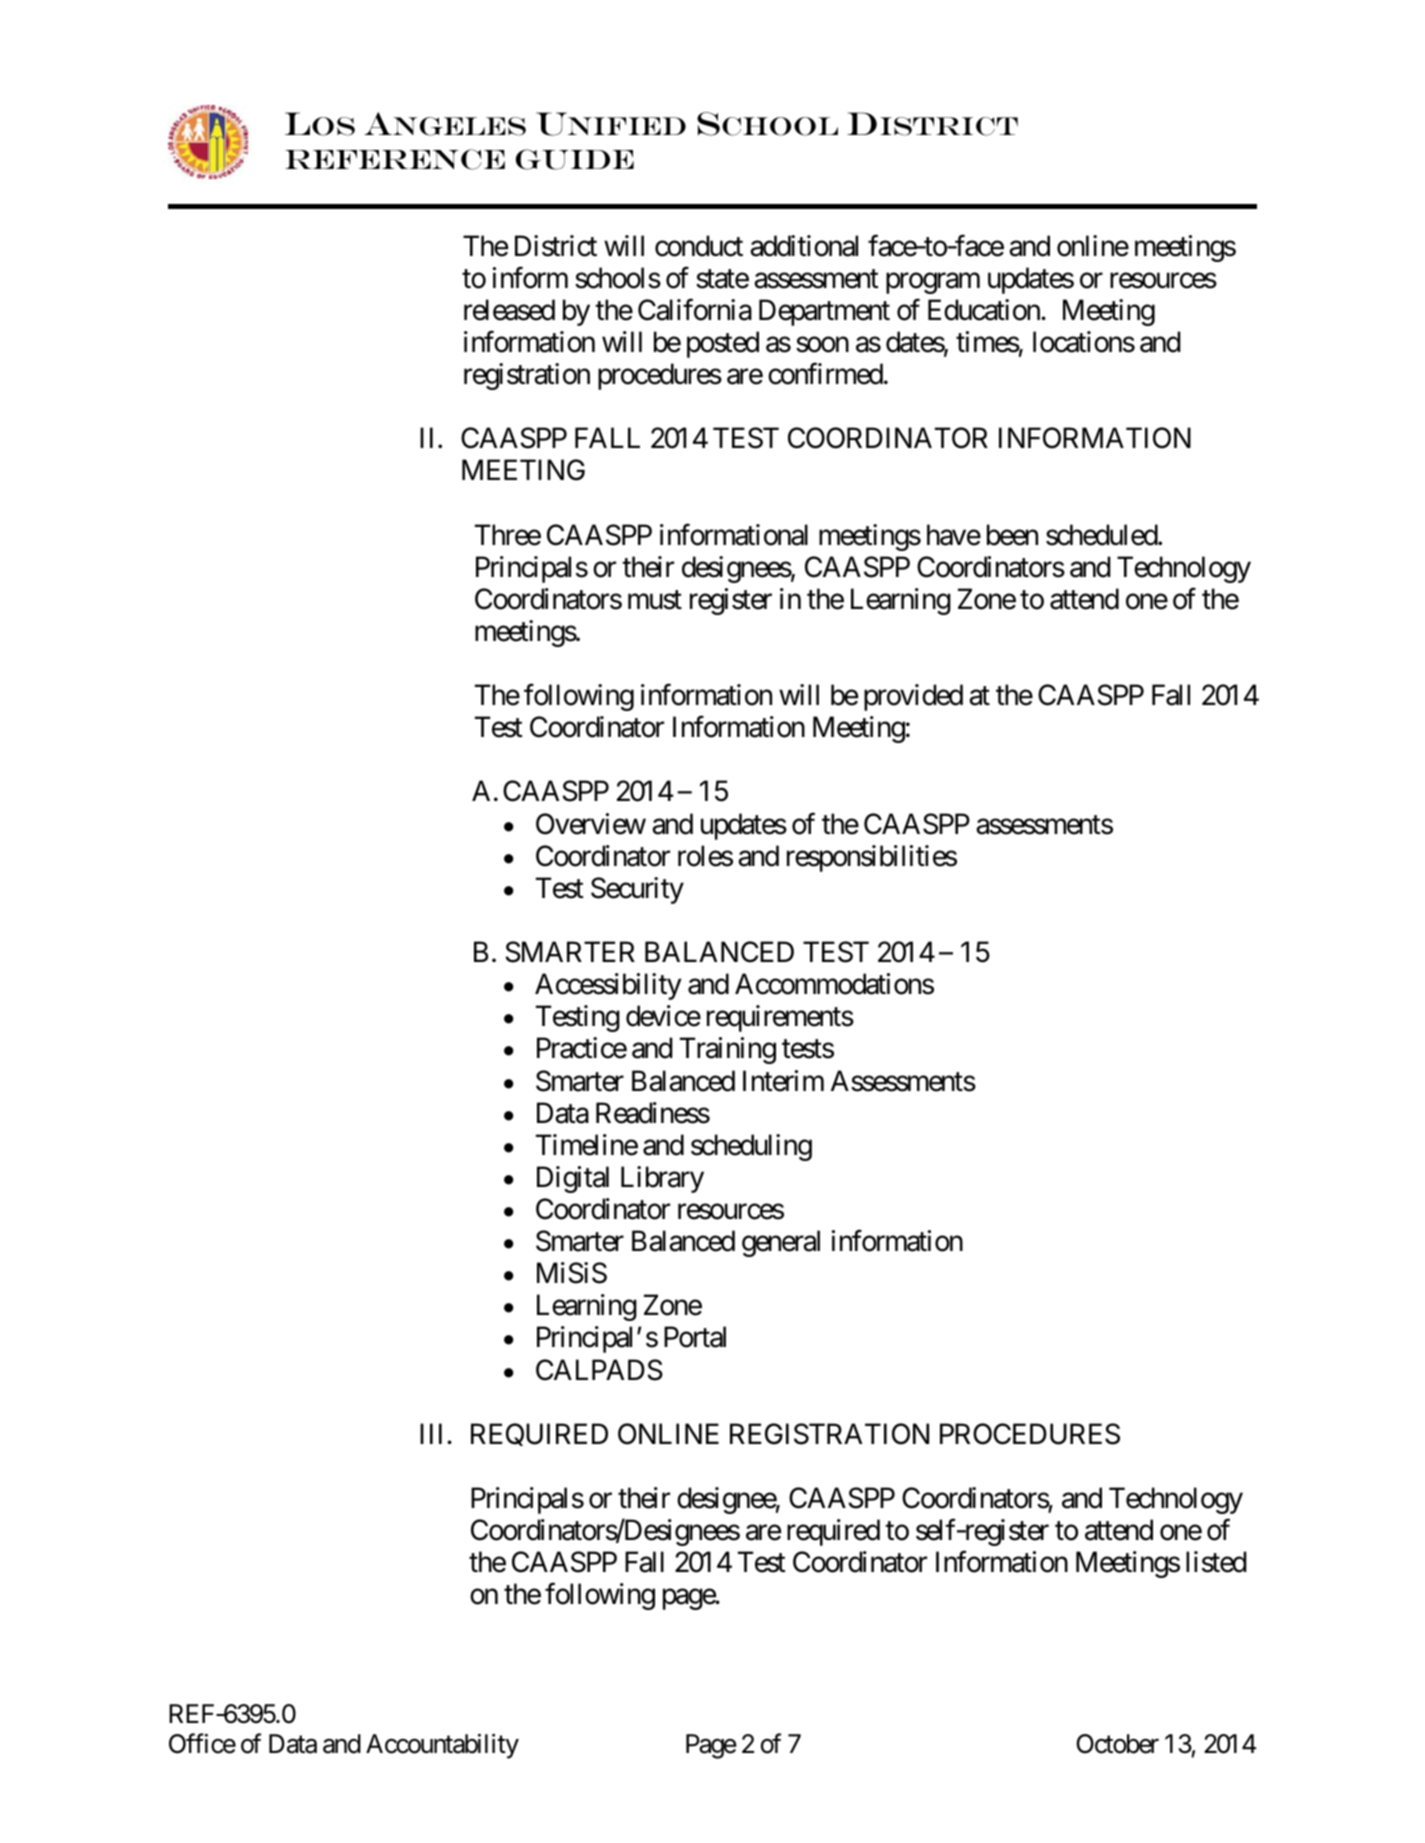  Describe the element at coordinates (913, 697) in the document. I see `provided` at that location.
